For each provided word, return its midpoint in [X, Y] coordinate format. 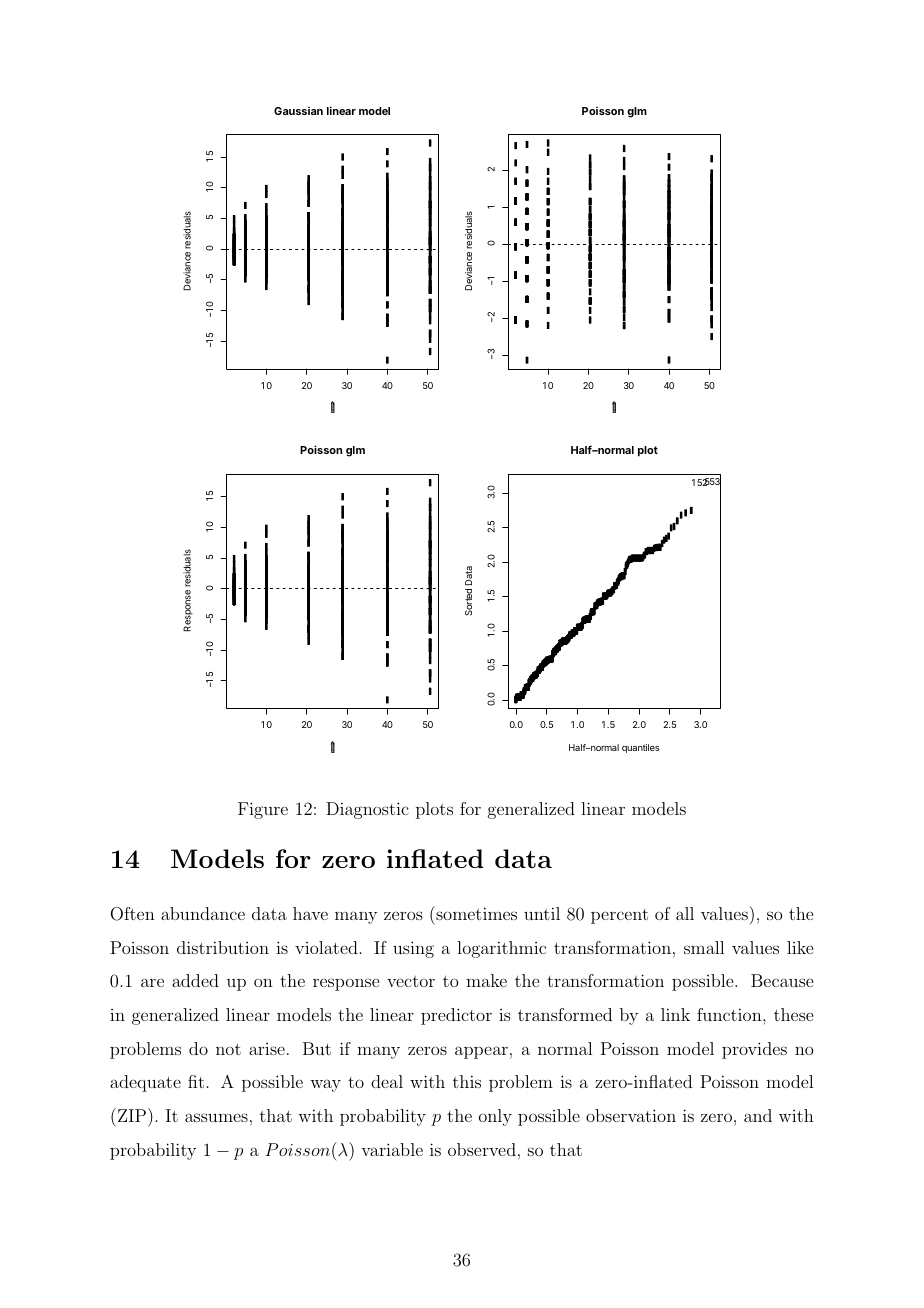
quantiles [640, 748]
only [495, 1117]
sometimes [475, 913]
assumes [216, 1117]
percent [619, 916]
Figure [263, 810]
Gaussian [298, 111]
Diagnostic [367, 810]
